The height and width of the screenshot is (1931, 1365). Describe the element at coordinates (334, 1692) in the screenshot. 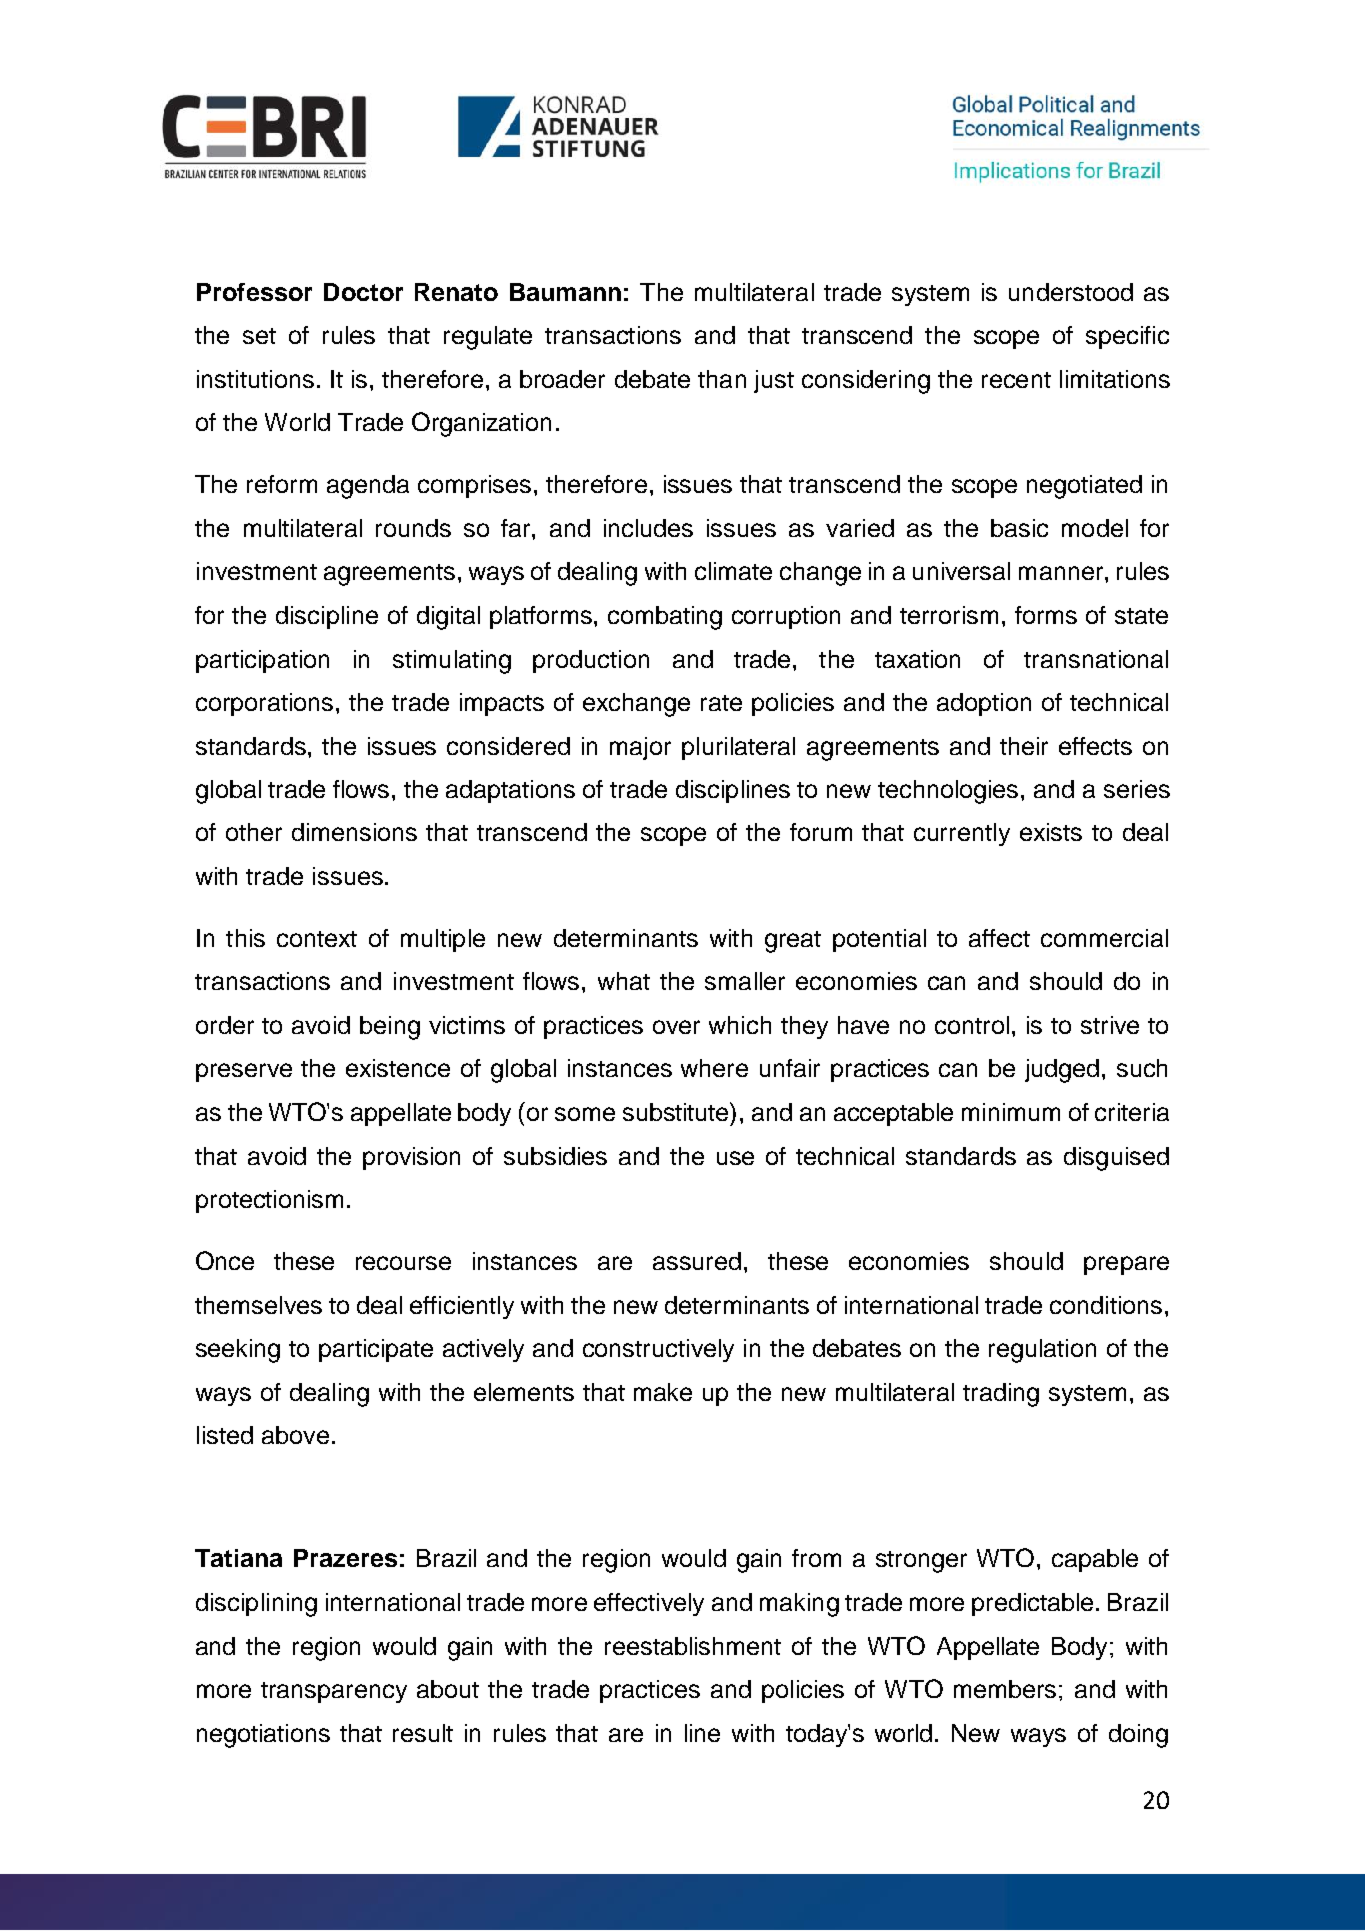

I see `transparency` at that location.
